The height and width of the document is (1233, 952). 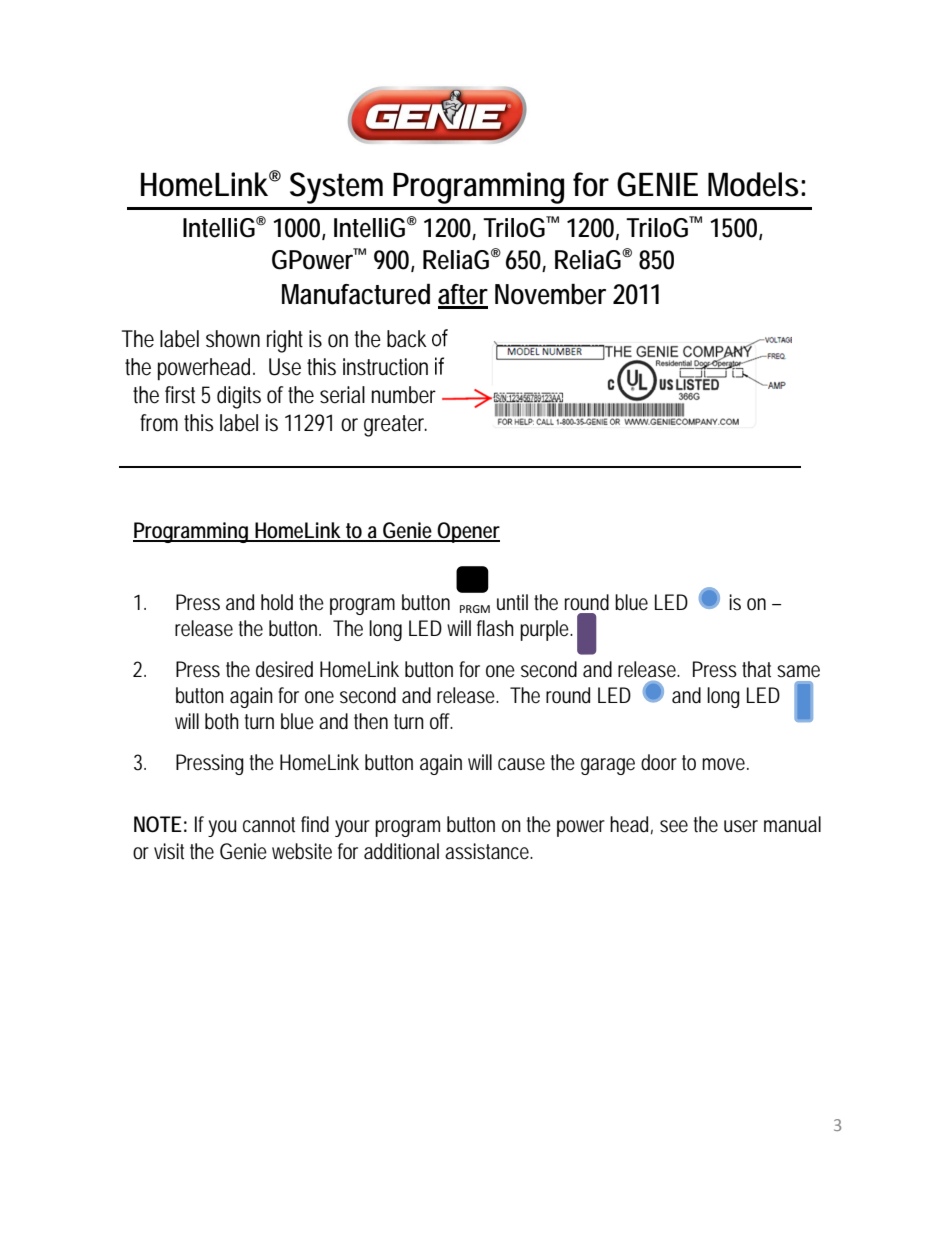 I want to click on back, so click(x=407, y=339).
